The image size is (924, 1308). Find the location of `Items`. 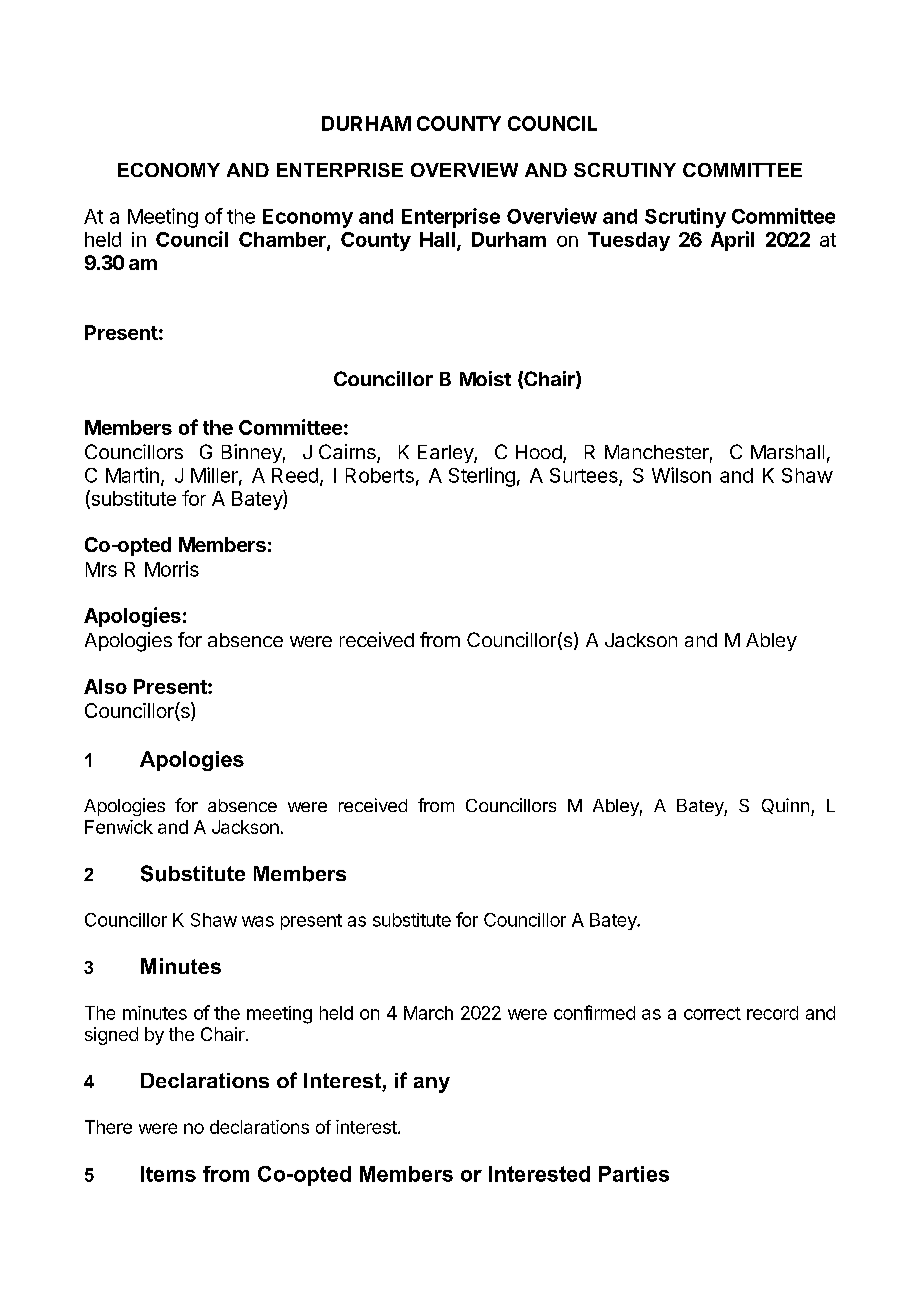

Items is located at coordinates (168, 1174).
